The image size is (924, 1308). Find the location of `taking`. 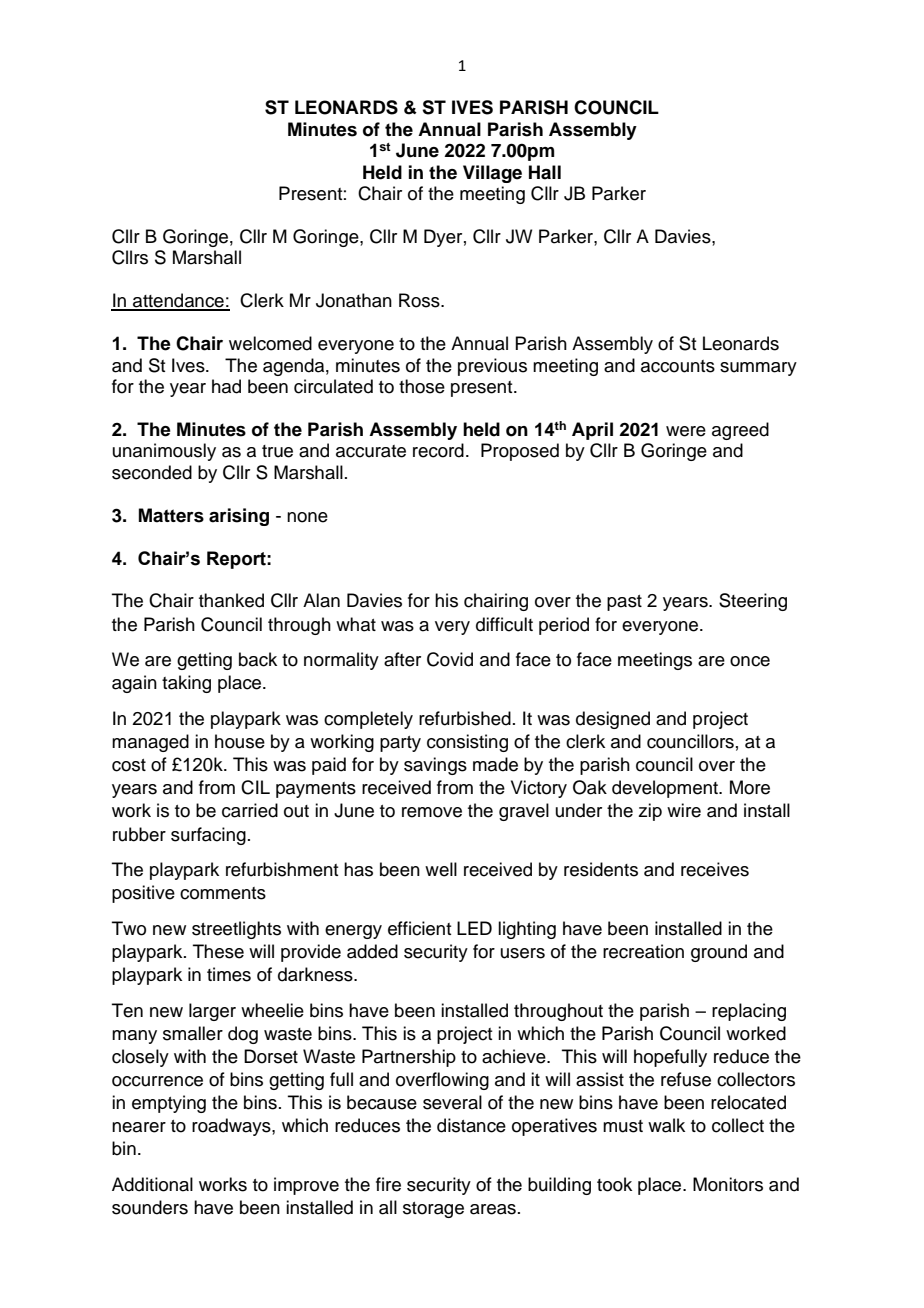

taking is located at coordinates (186, 684).
